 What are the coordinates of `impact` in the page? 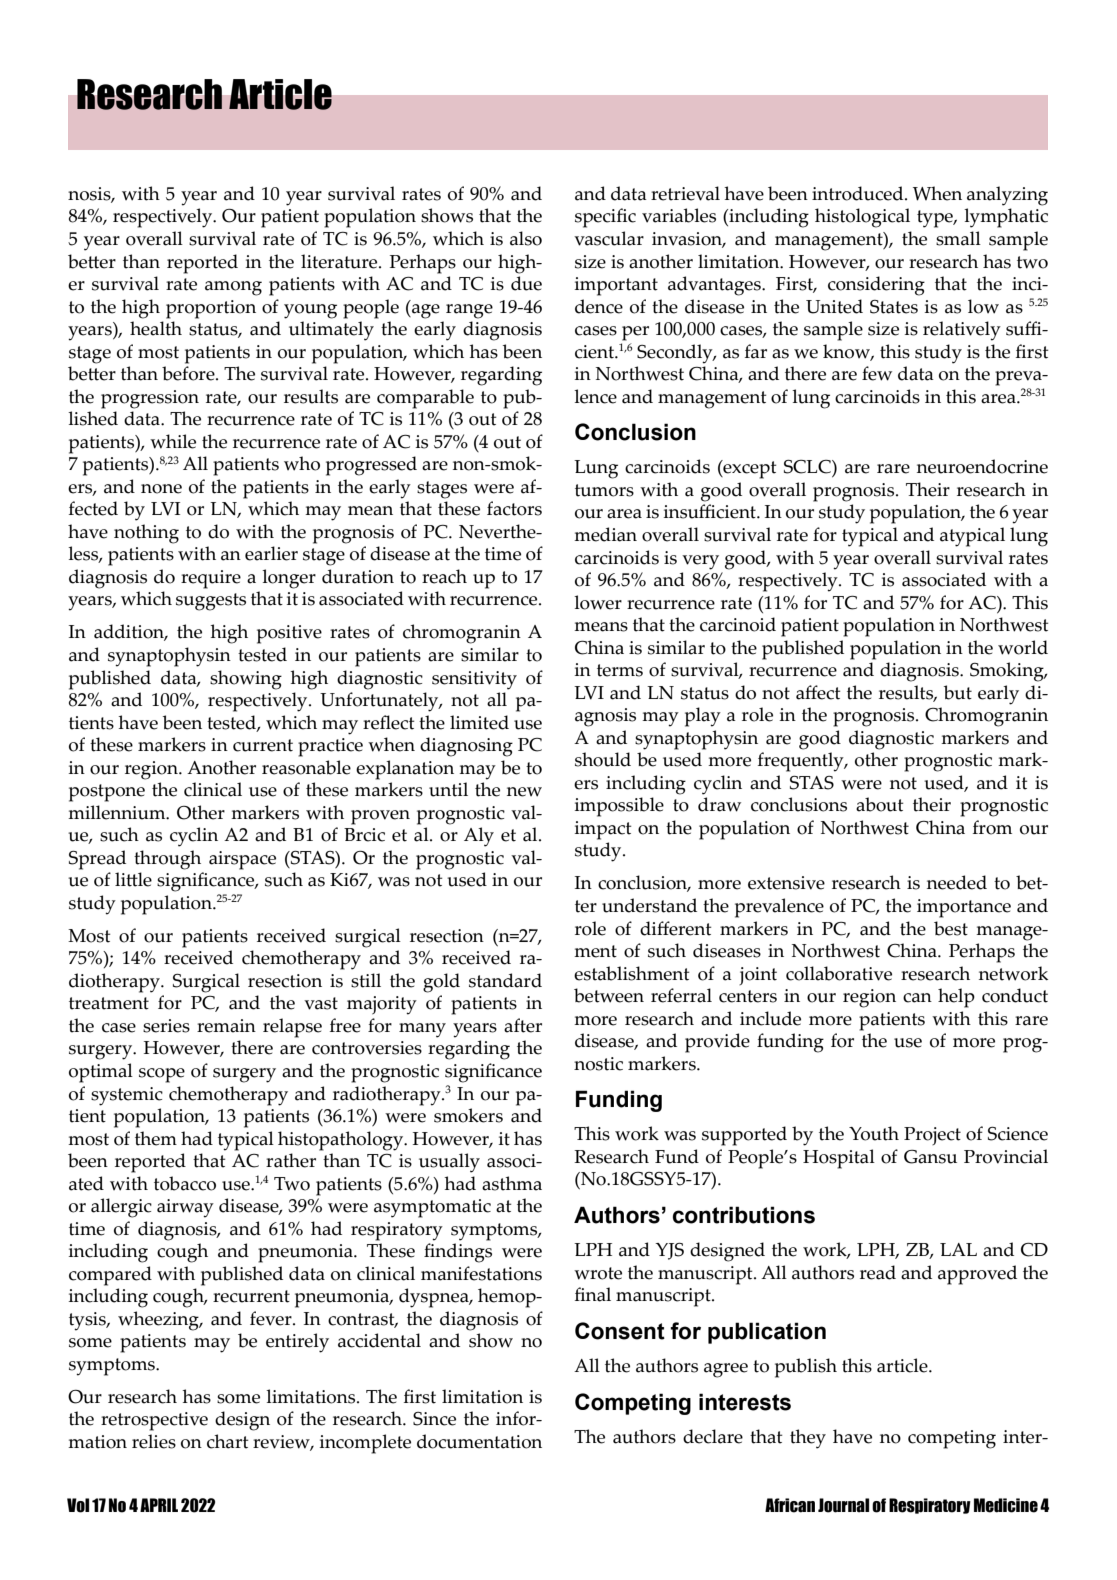 It's located at (603, 830).
